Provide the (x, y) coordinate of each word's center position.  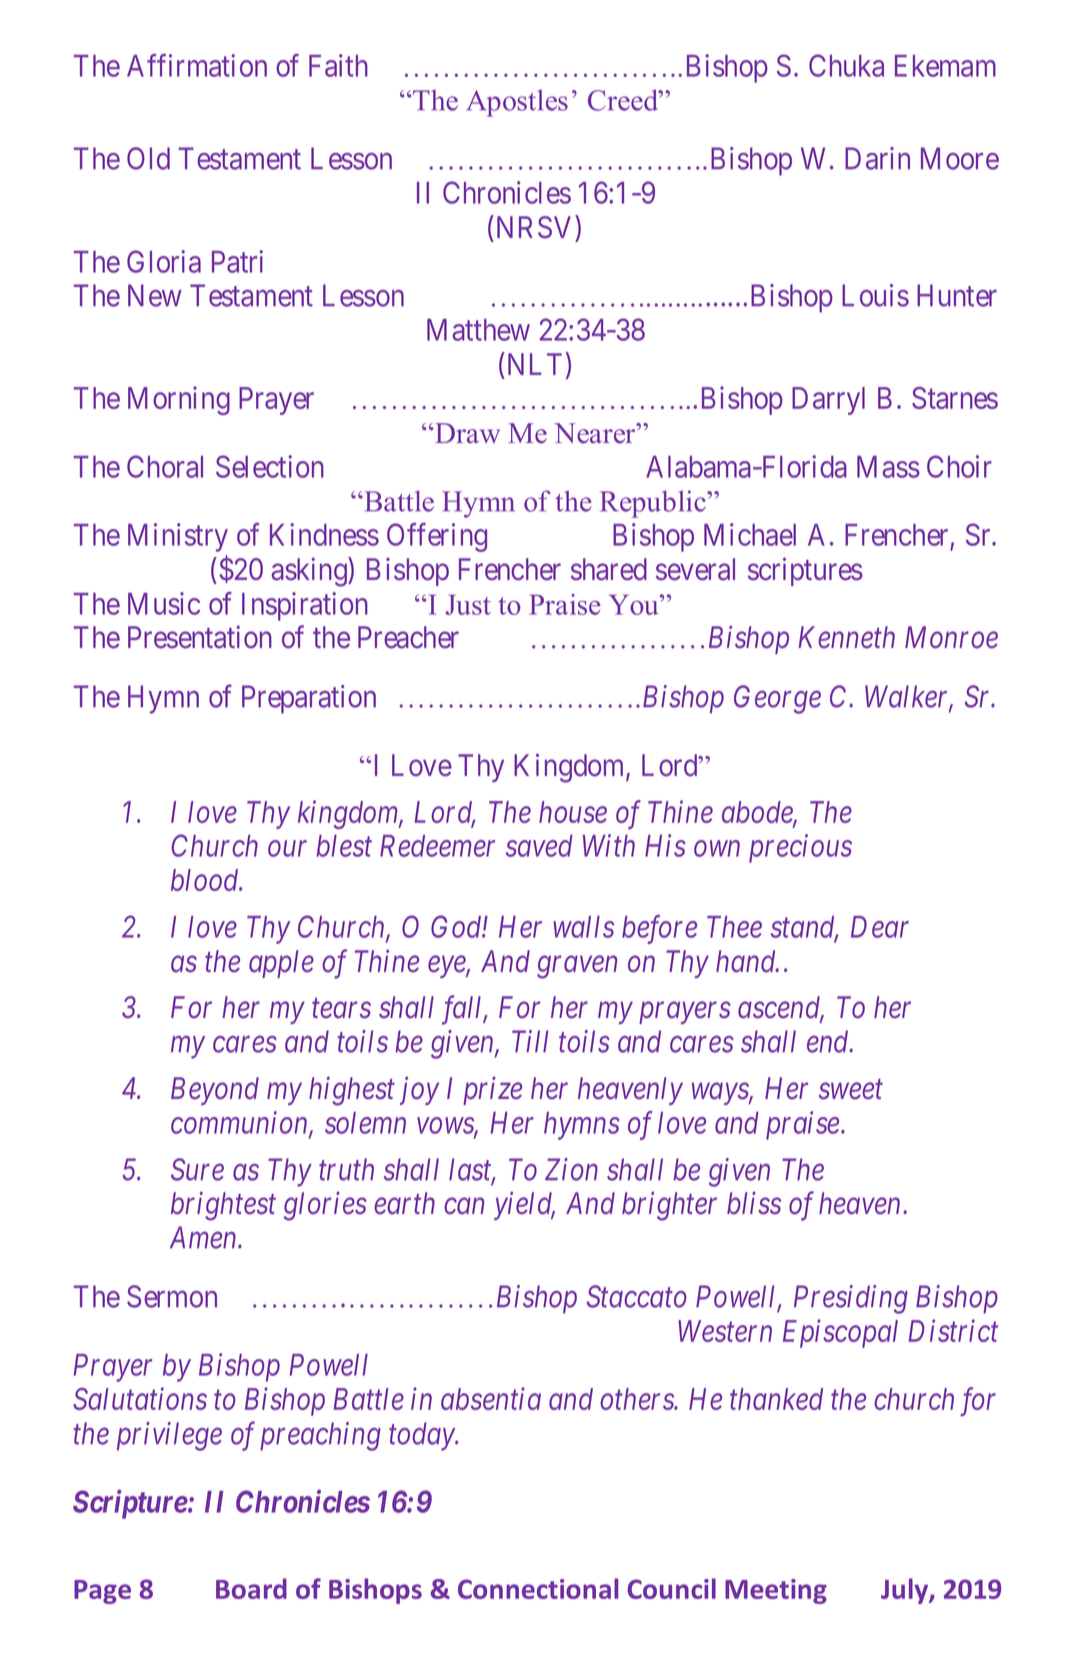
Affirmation (197, 65)
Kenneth (846, 637)
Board (251, 1588)
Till (530, 1041)
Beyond (215, 1091)
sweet (851, 1090)
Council (671, 1588)
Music (164, 603)
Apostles (517, 103)
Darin (877, 158)
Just (468, 604)
